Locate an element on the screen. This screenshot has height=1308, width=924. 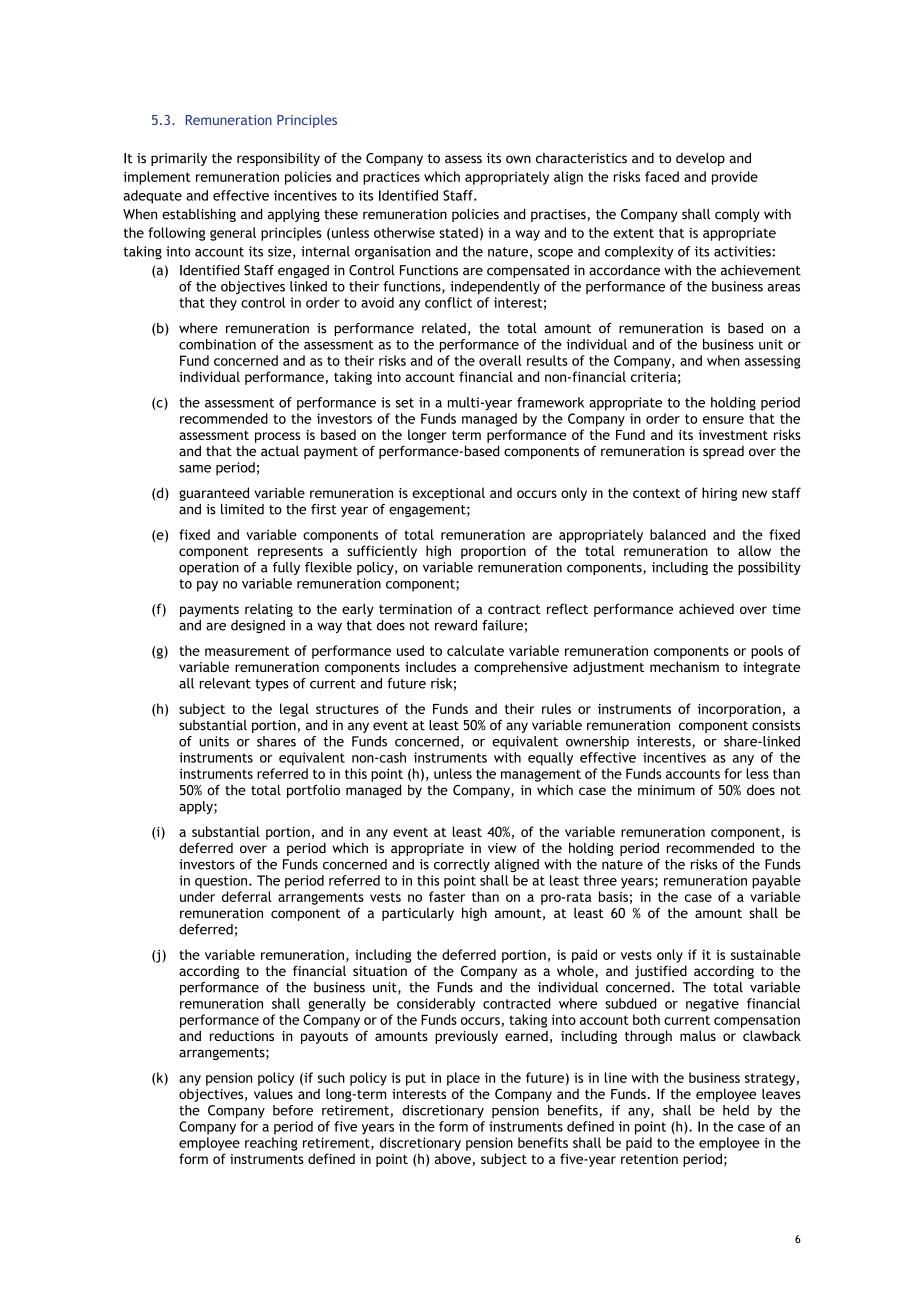
limited is located at coordinates (242, 509).
